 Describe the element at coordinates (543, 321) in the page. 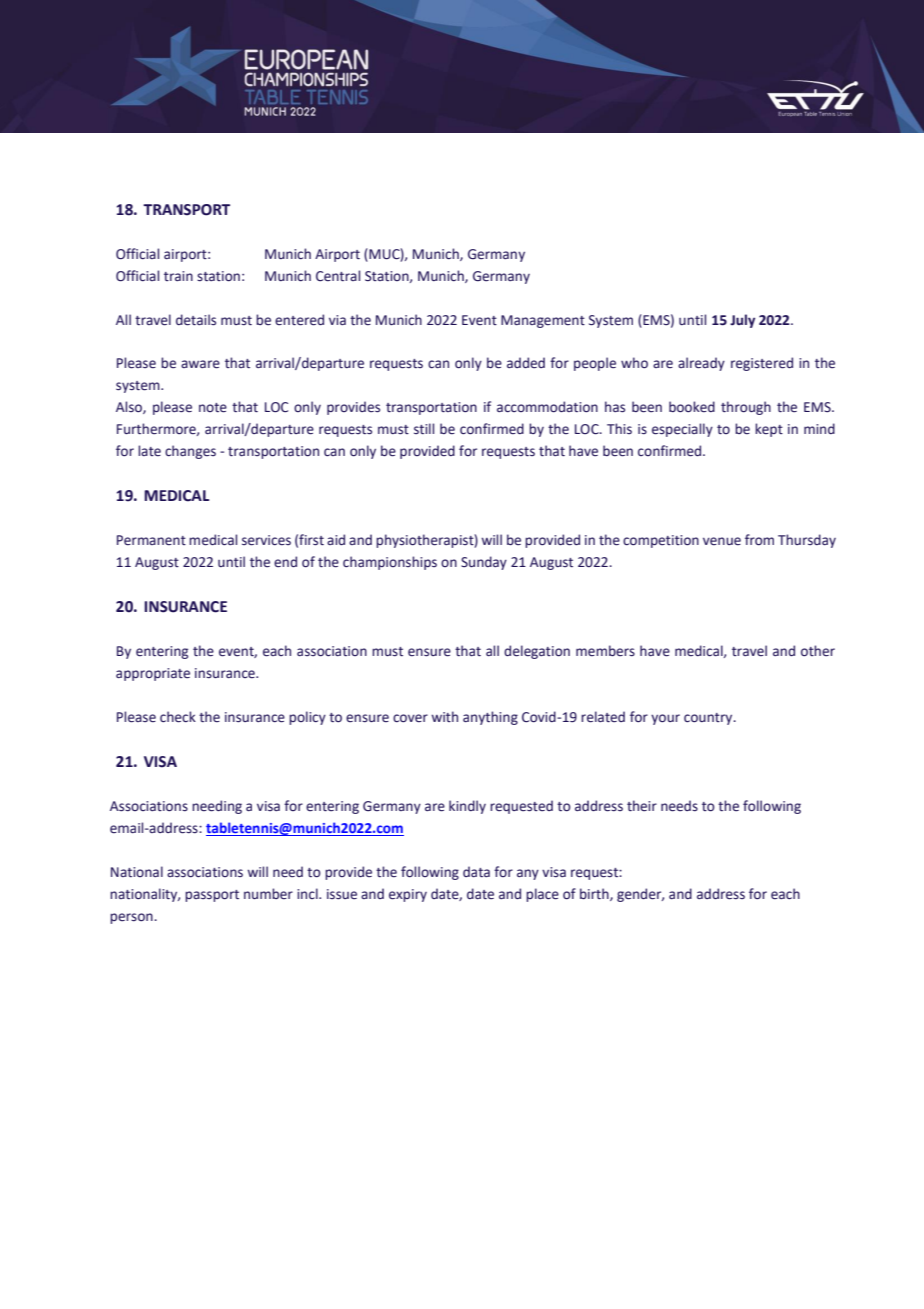

I see `Management` at that location.
